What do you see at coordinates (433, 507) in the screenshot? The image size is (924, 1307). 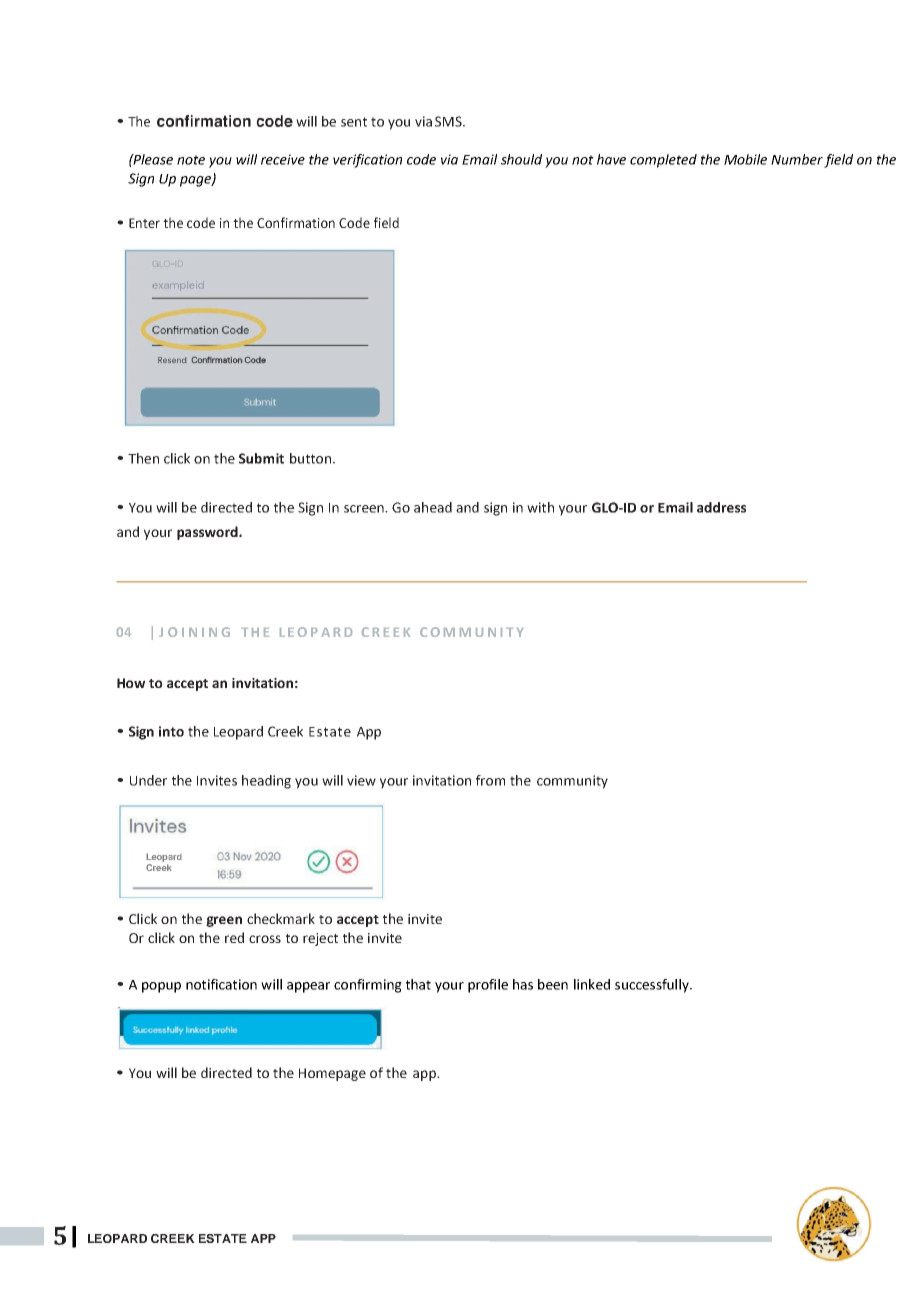 I see `ahead` at bounding box center [433, 507].
